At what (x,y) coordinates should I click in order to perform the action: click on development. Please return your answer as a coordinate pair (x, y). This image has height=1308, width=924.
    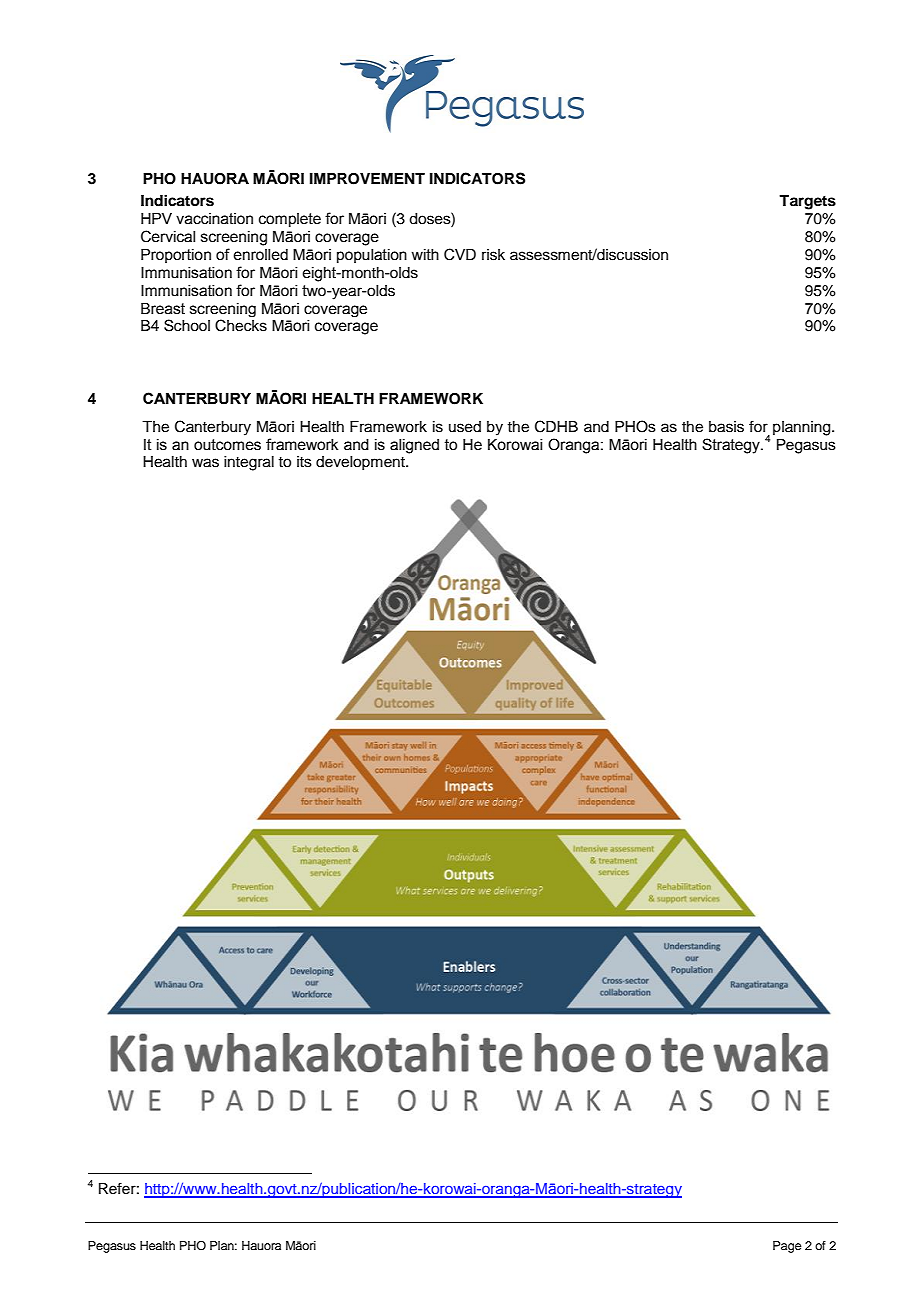
    Looking at the image, I should click on (361, 463).
